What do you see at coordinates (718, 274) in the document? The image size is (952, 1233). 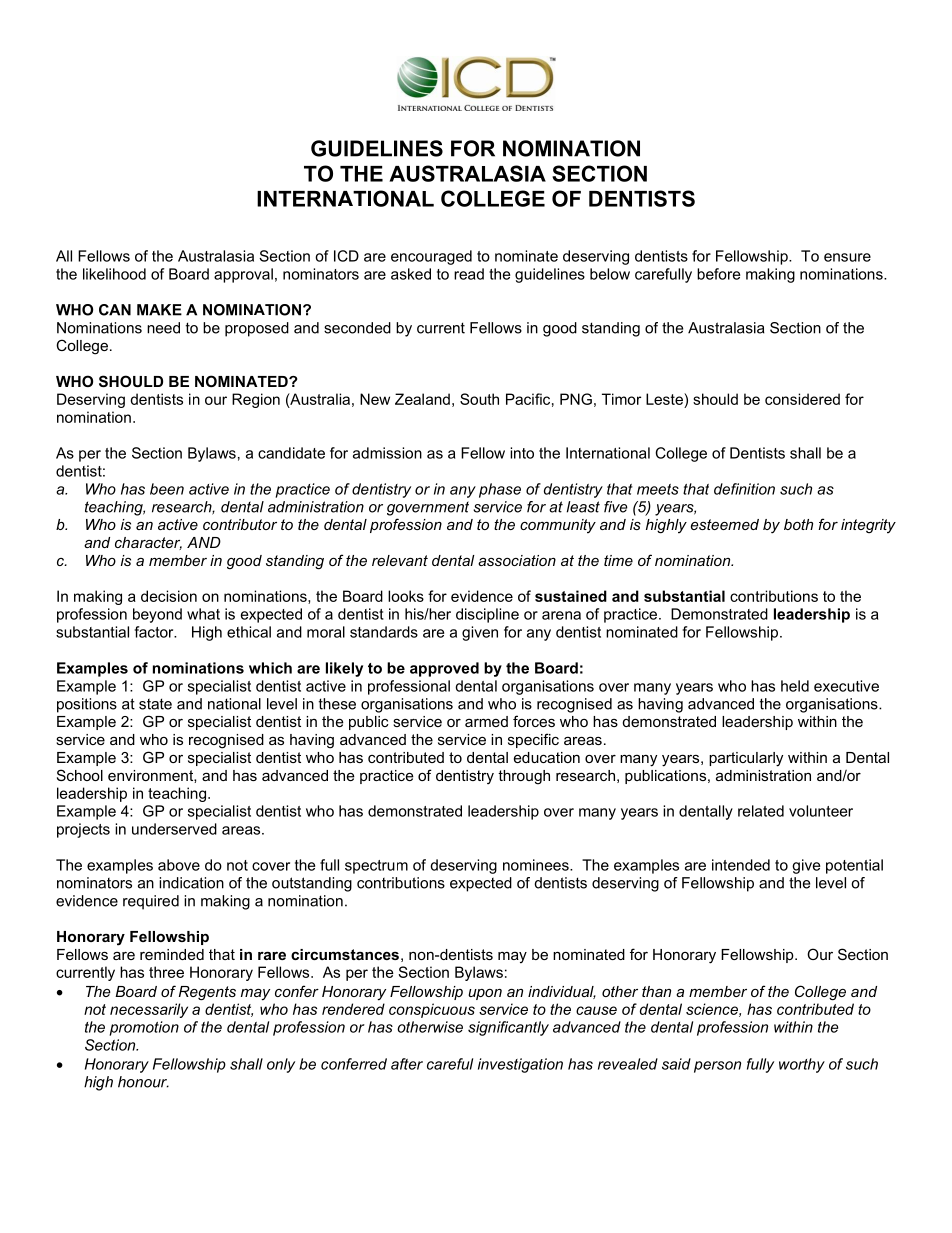 I see `before` at bounding box center [718, 274].
